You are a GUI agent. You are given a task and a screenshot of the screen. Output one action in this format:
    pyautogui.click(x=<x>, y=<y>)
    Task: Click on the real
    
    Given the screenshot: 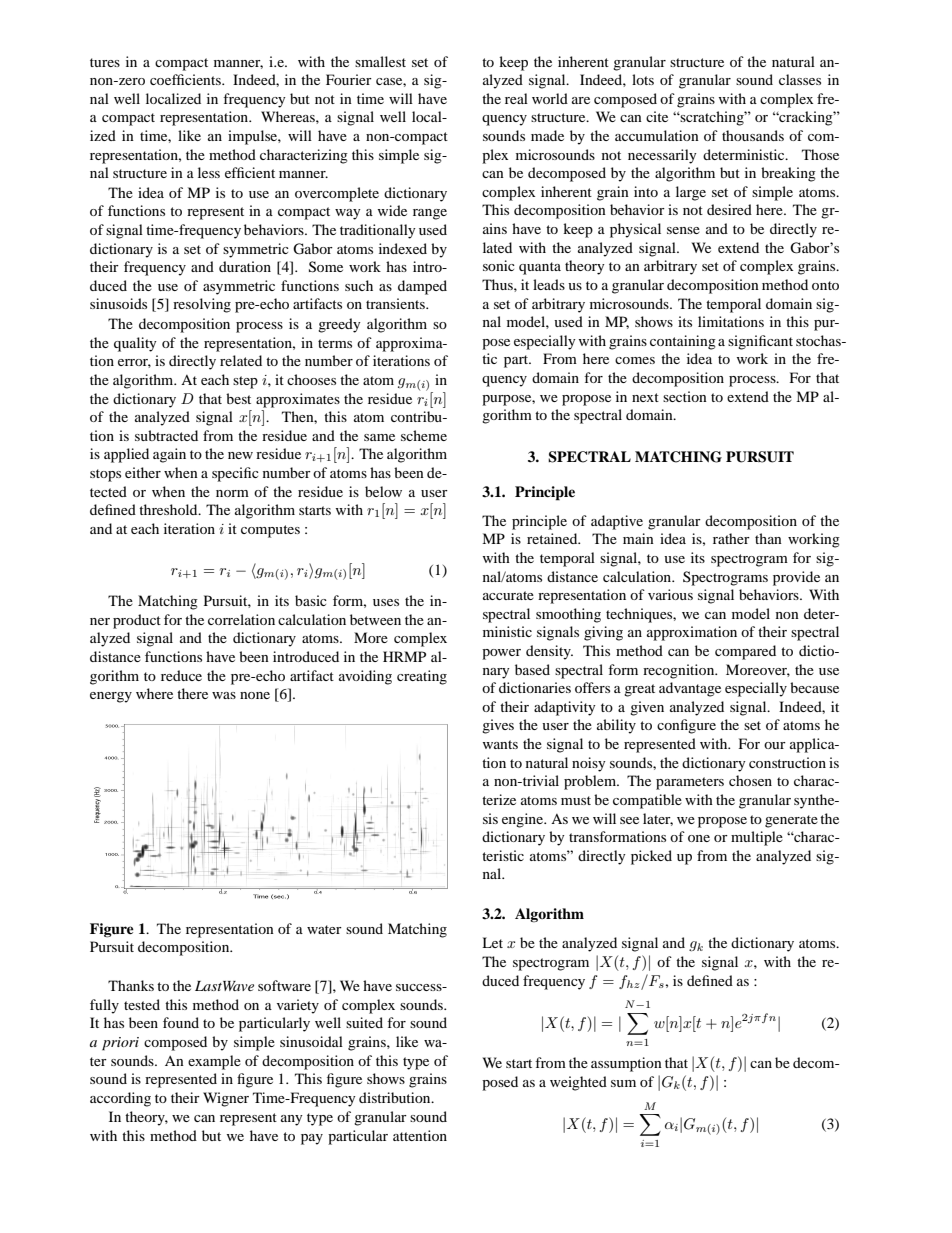 What is the action you would take?
    pyautogui.click(x=516, y=98)
